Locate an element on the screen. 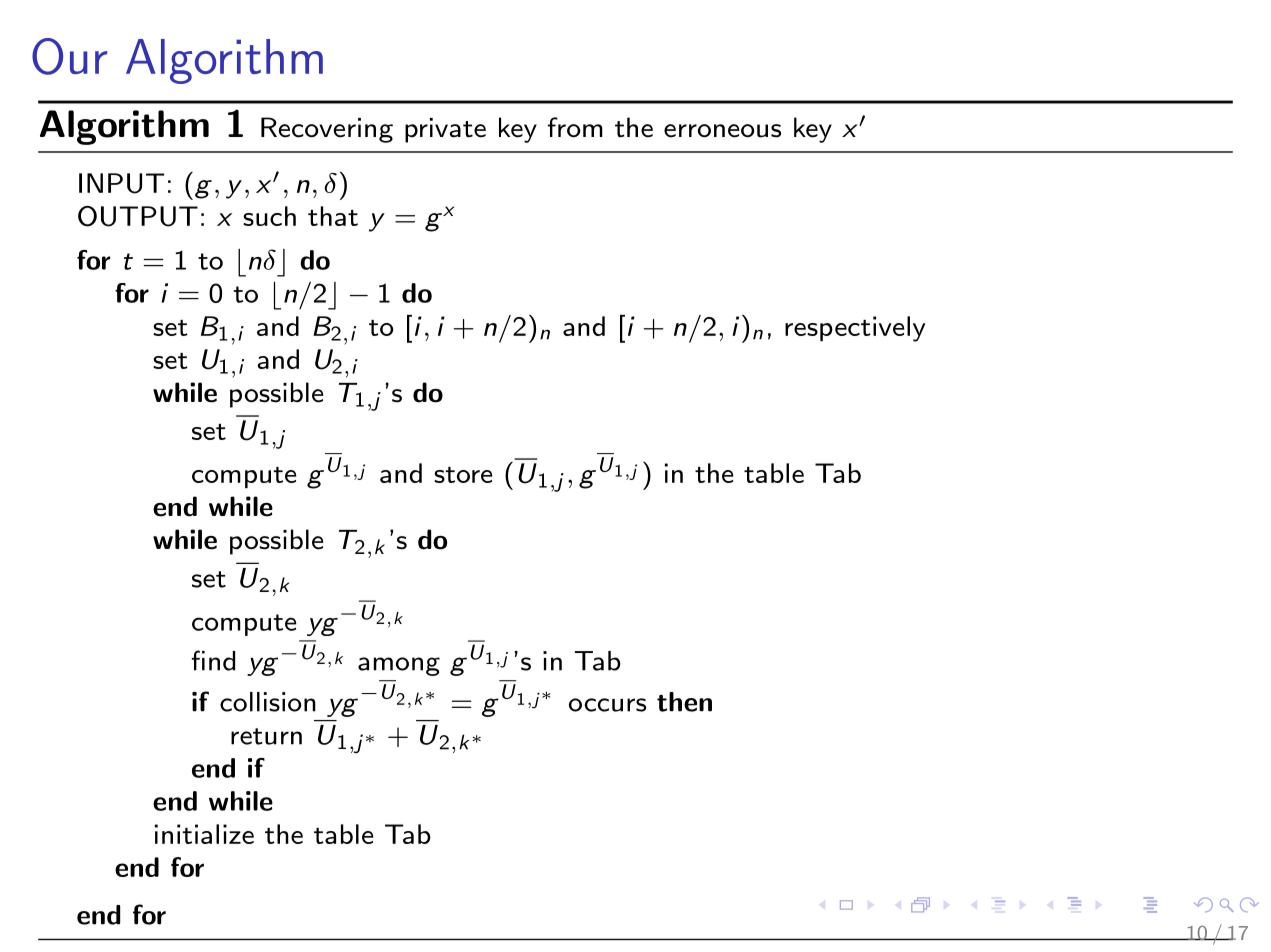 The width and height of the screenshot is (1271, 952). store is located at coordinates (463, 475).
